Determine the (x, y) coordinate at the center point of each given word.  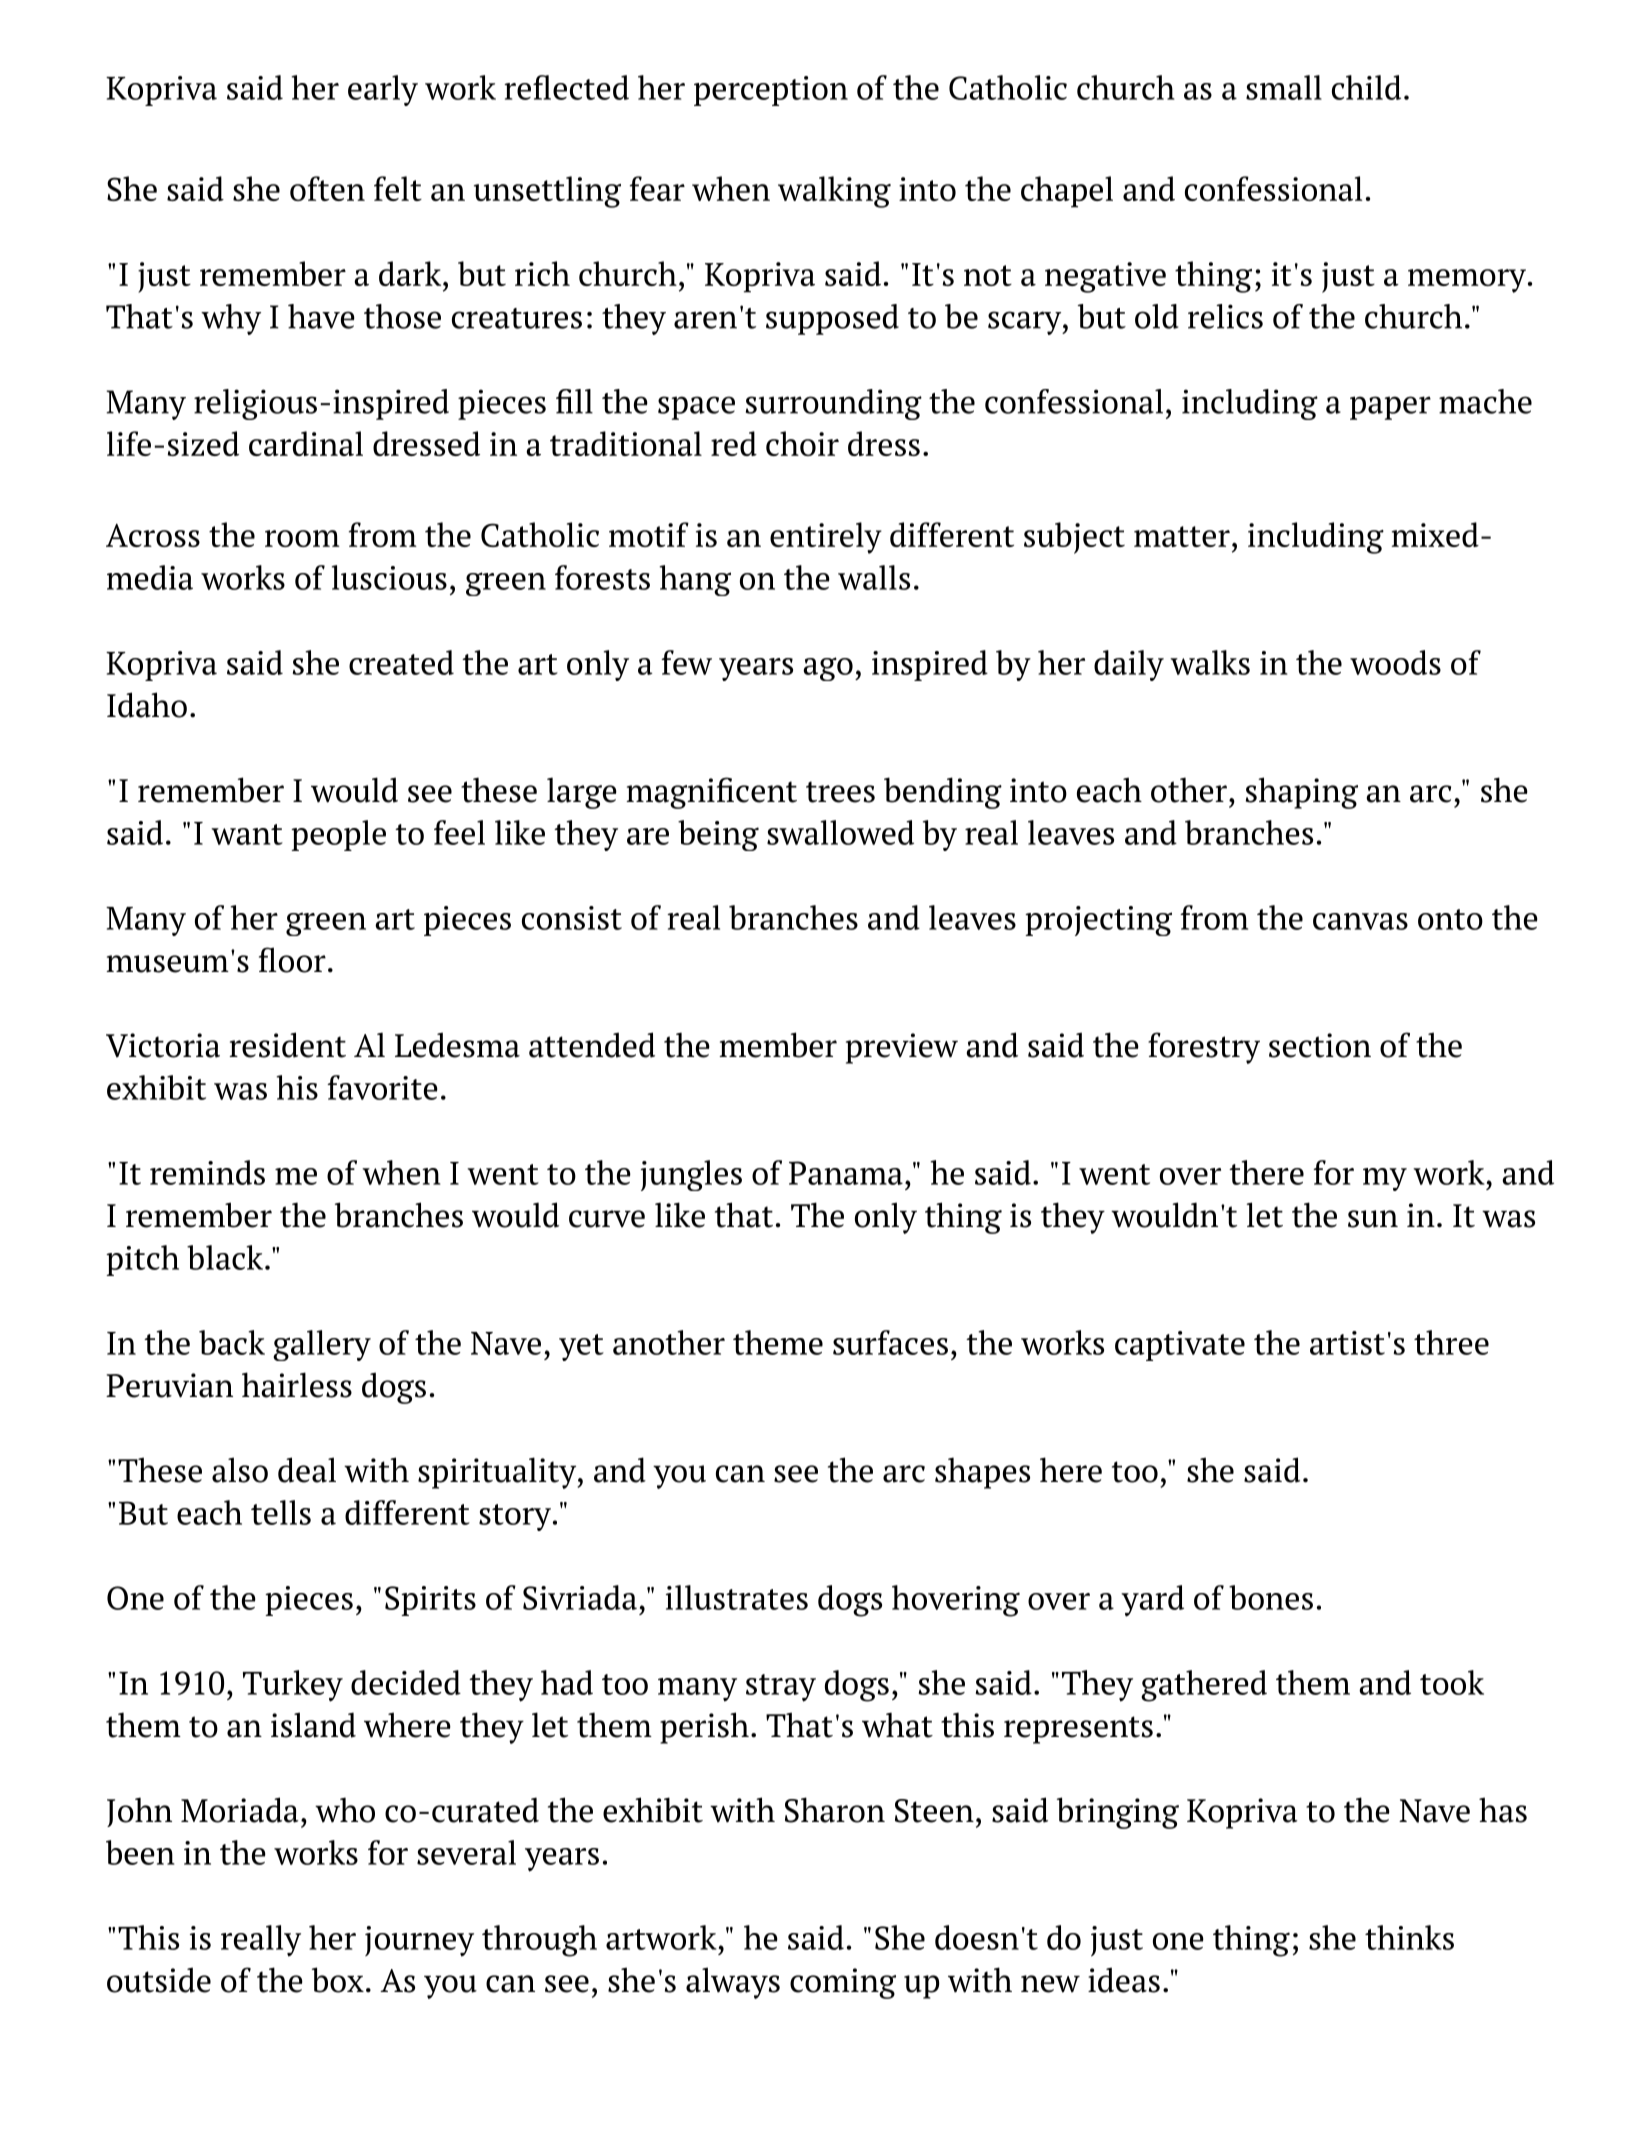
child (1366, 87)
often (327, 188)
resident (287, 1045)
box (338, 1980)
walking (834, 192)
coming (843, 1983)
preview (902, 1048)
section (1320, 1045)
